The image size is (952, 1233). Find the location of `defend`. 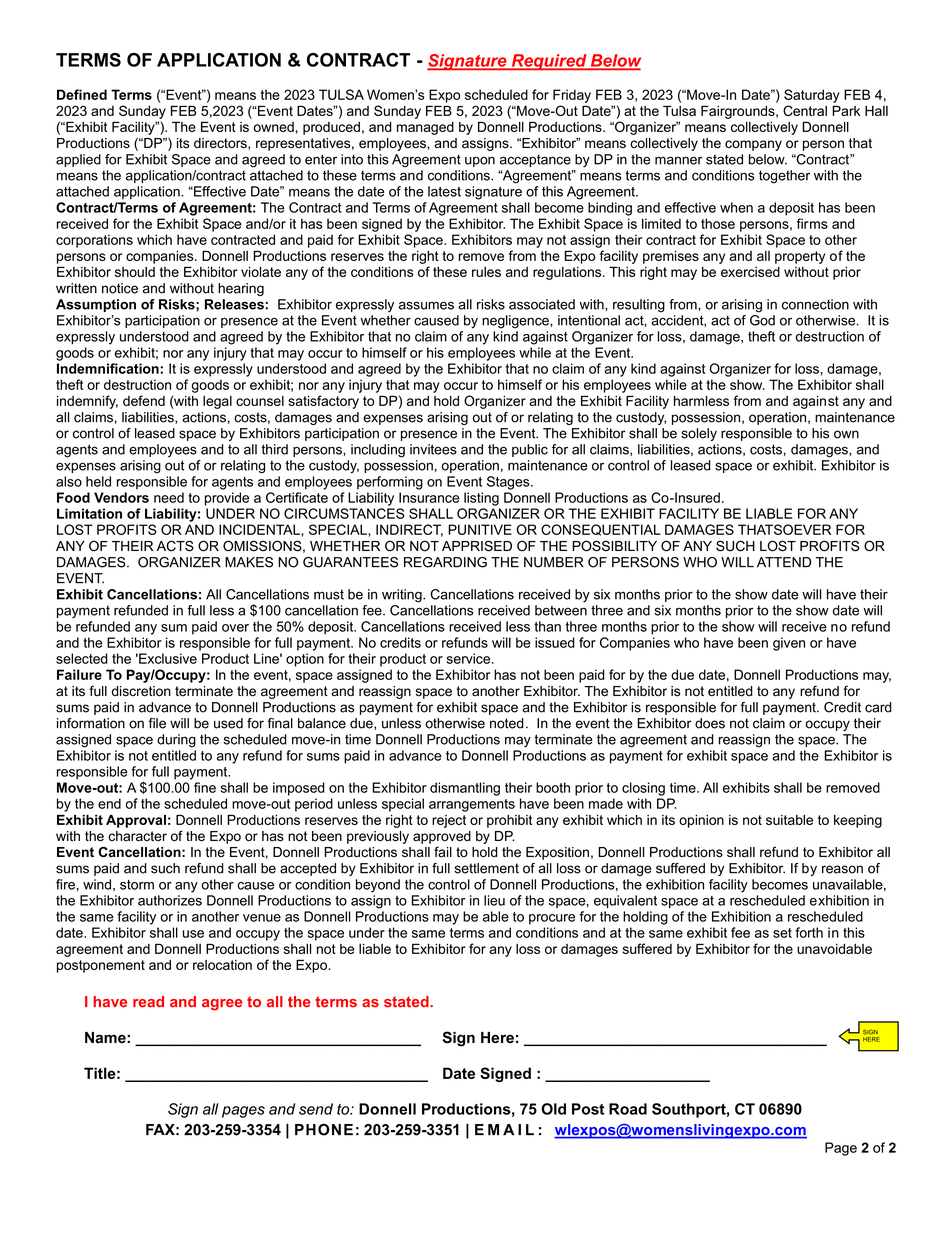

defend is located at coordinates (144, 400).
